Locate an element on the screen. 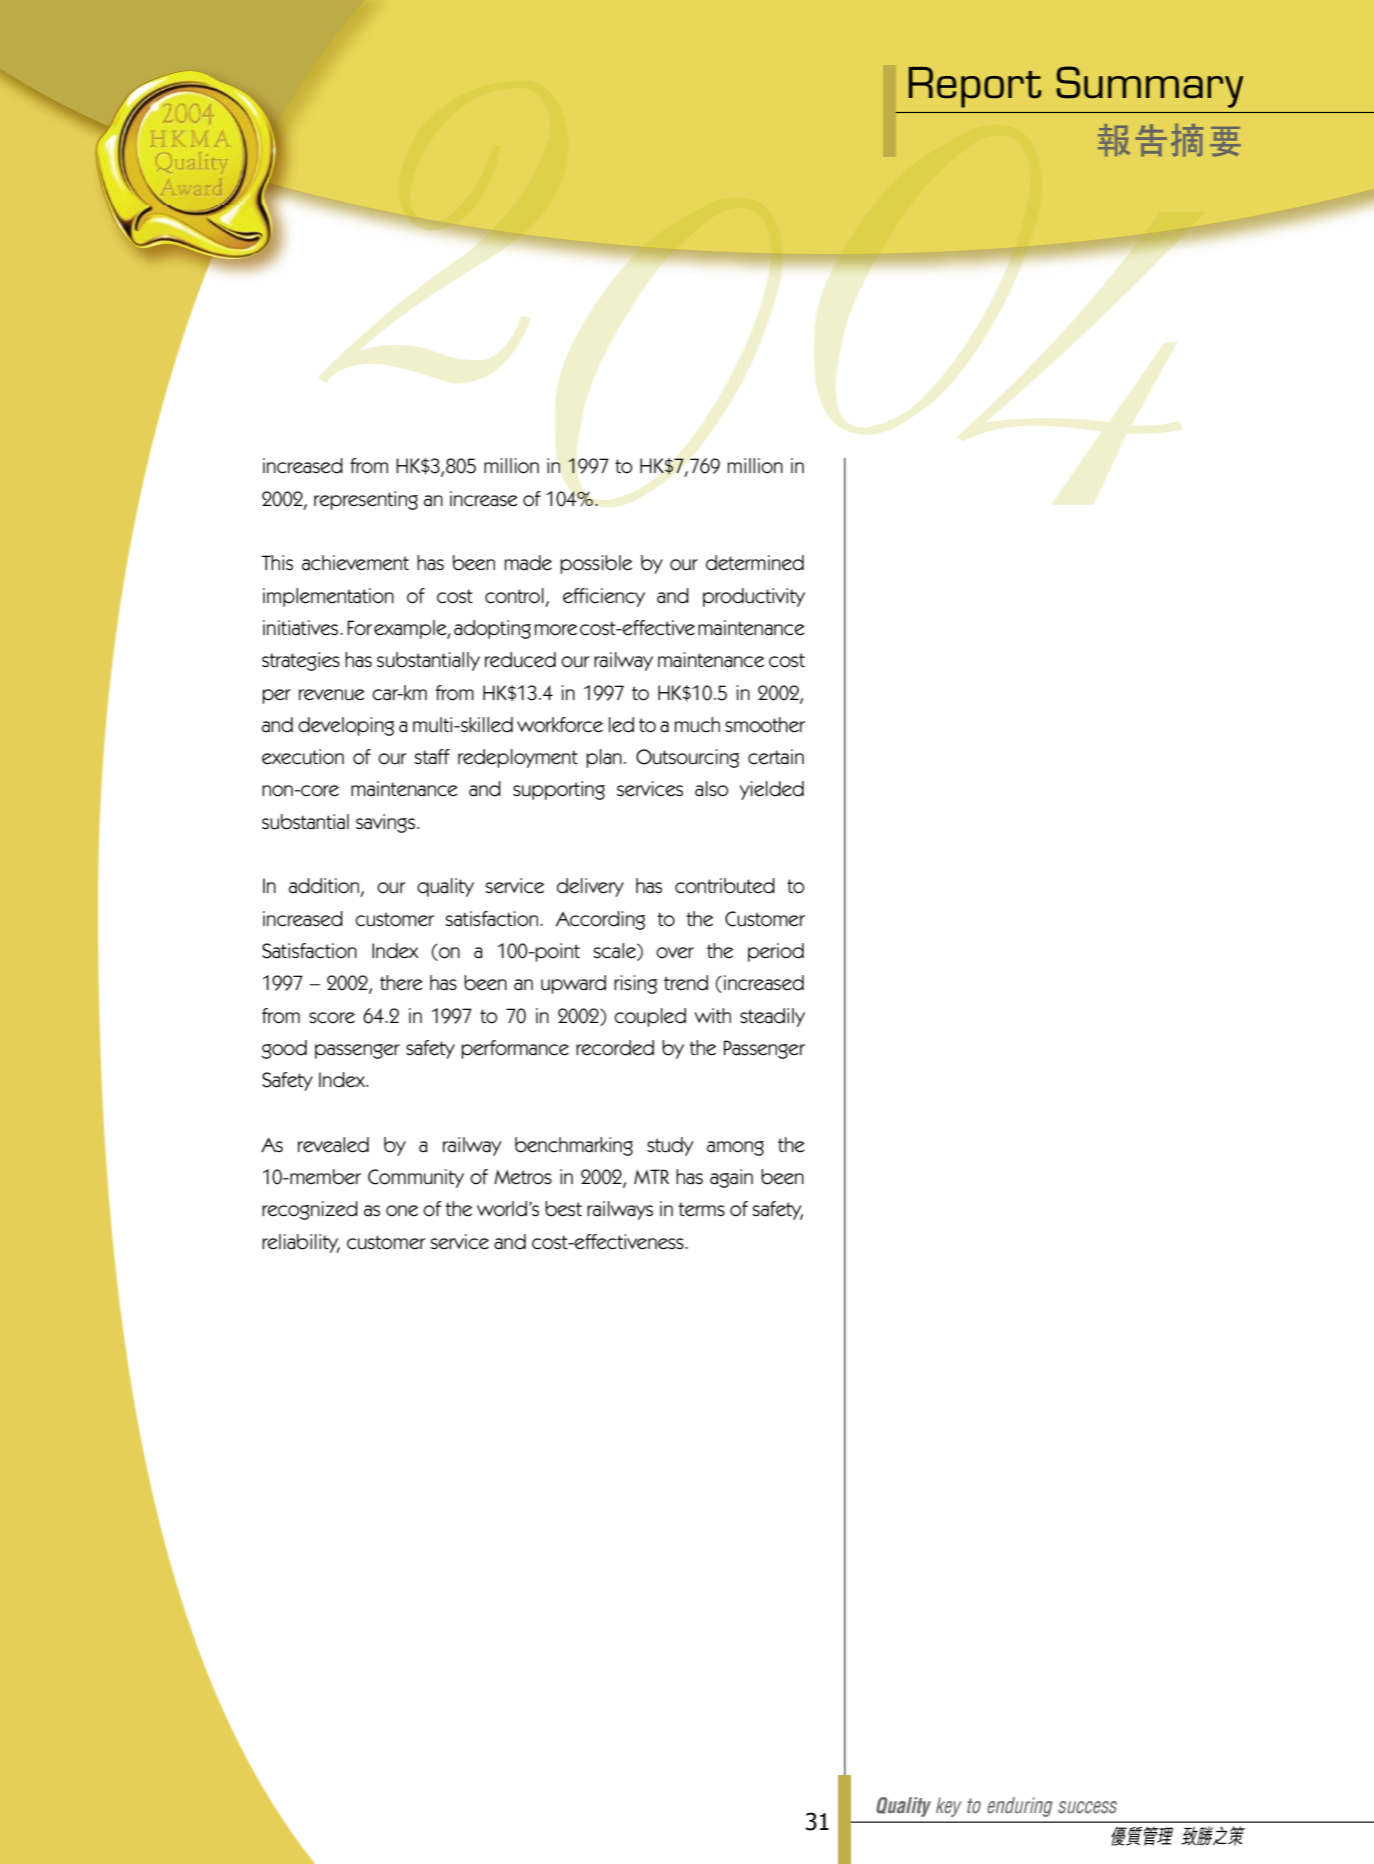 The width and height of the screenshot is (1374, 1864). achievement is located at coordinates (355, 563).
